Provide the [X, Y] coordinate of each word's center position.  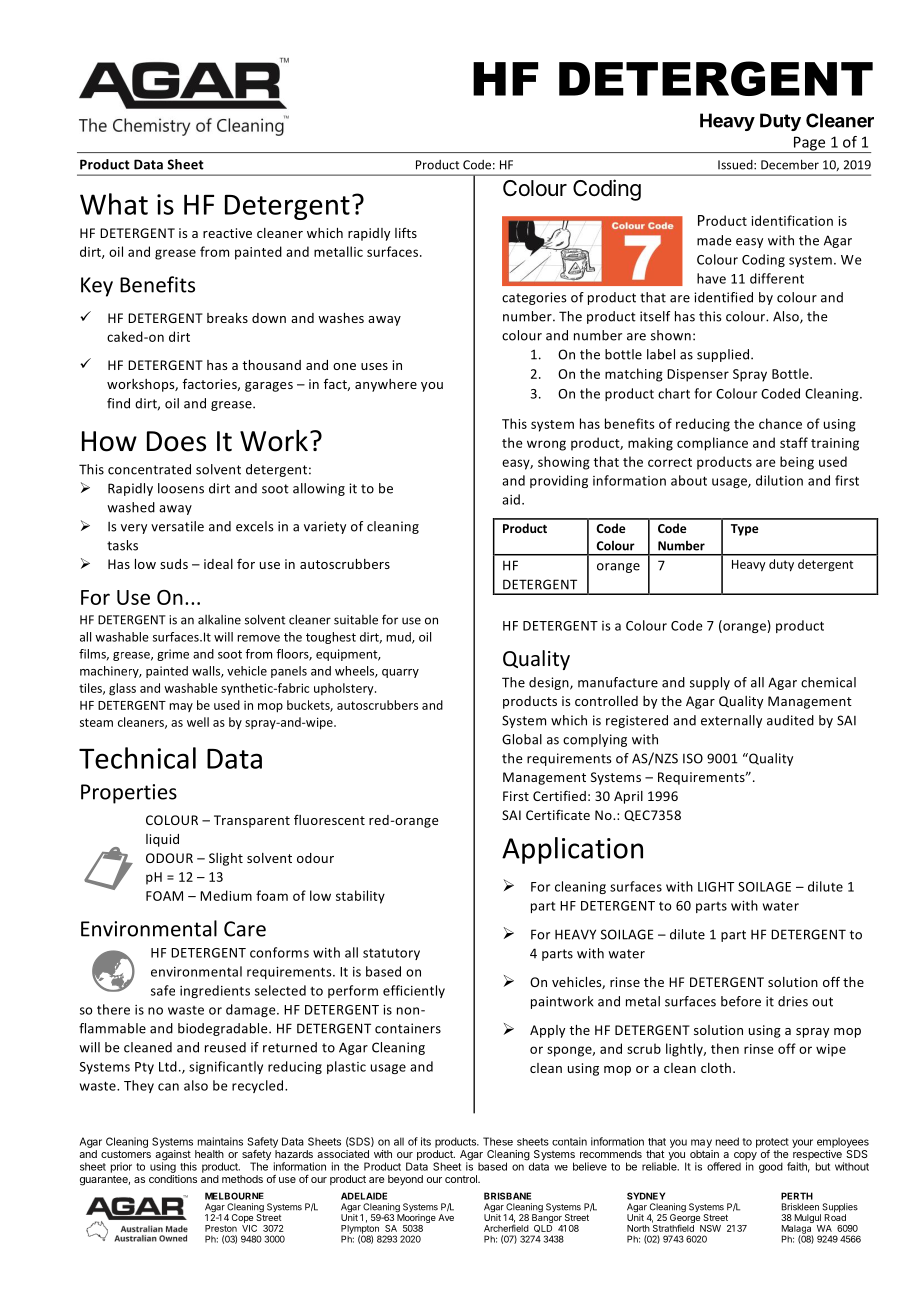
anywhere [386, 385]
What [114, 204]
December [790, 164]
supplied [724, 355]
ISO [693, 758]
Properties [129, 794]
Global [522, 739]
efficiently [414, 991]
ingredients [215, 991]
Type [745, 530]
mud [399, 638]
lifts [406, 233]
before [741, 1001]
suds [174, 564]
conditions [173, 1179]
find [118, 403]
